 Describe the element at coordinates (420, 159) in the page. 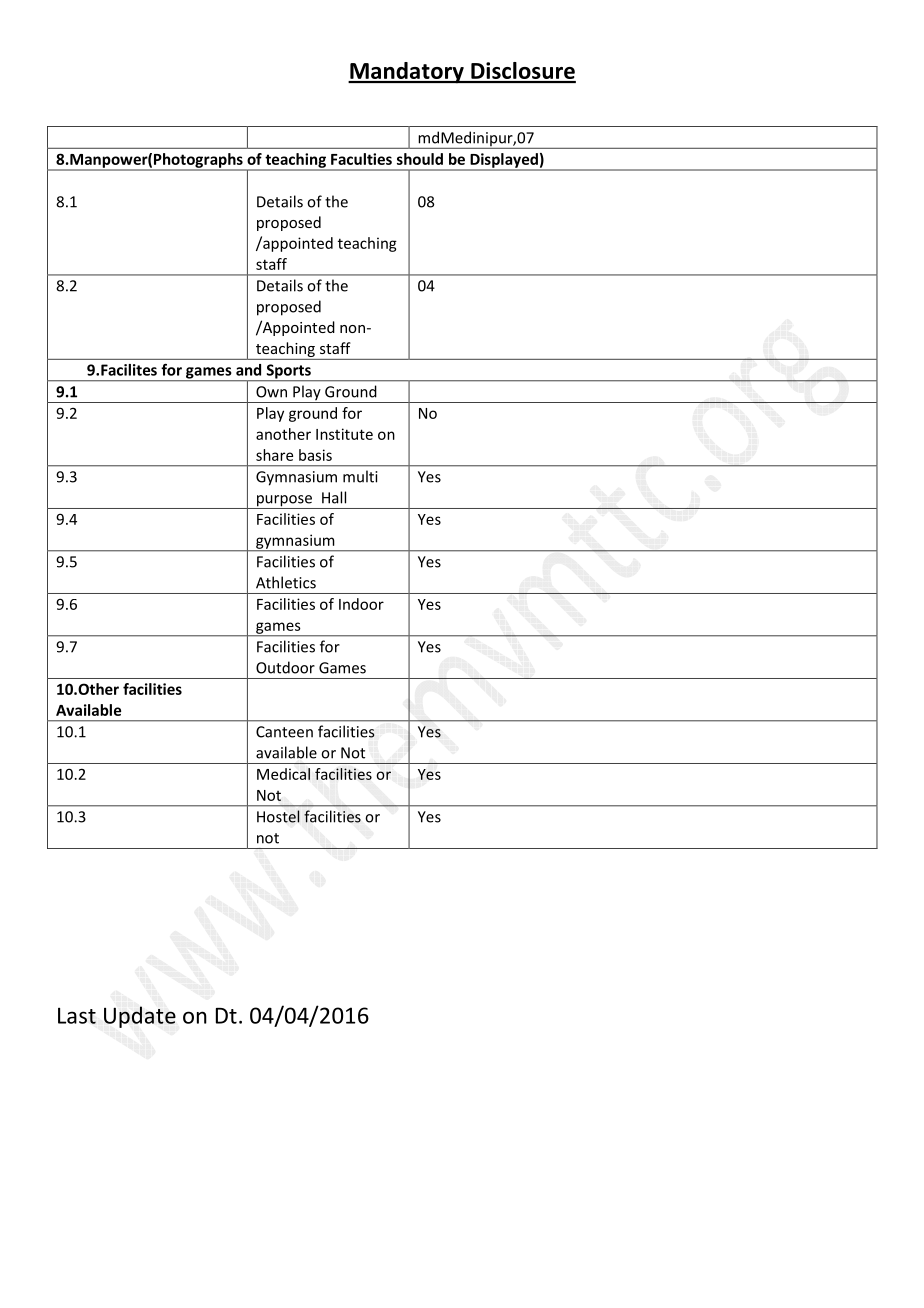

I see `should` at that location.
